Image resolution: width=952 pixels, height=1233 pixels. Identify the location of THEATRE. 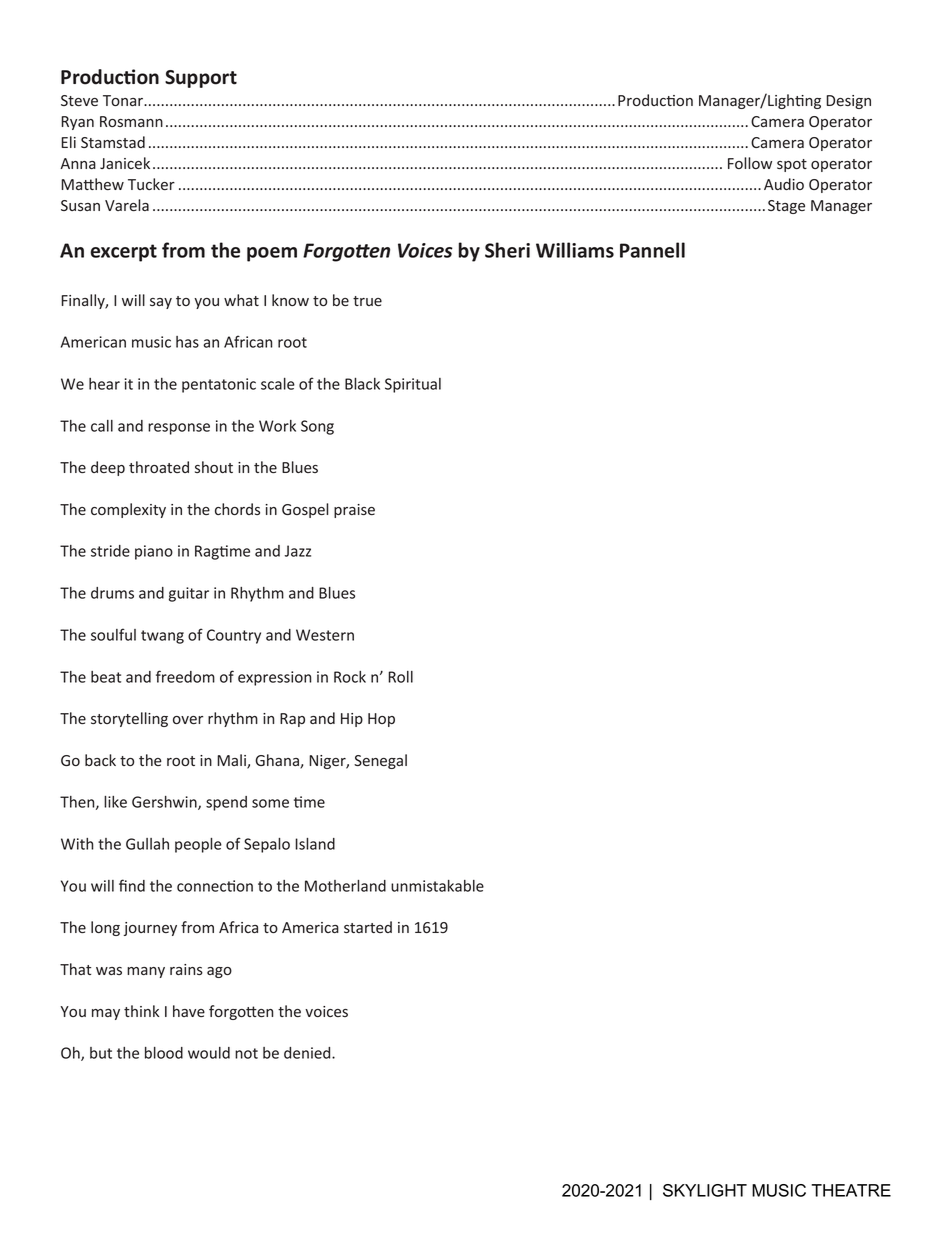
(851, 1190).
